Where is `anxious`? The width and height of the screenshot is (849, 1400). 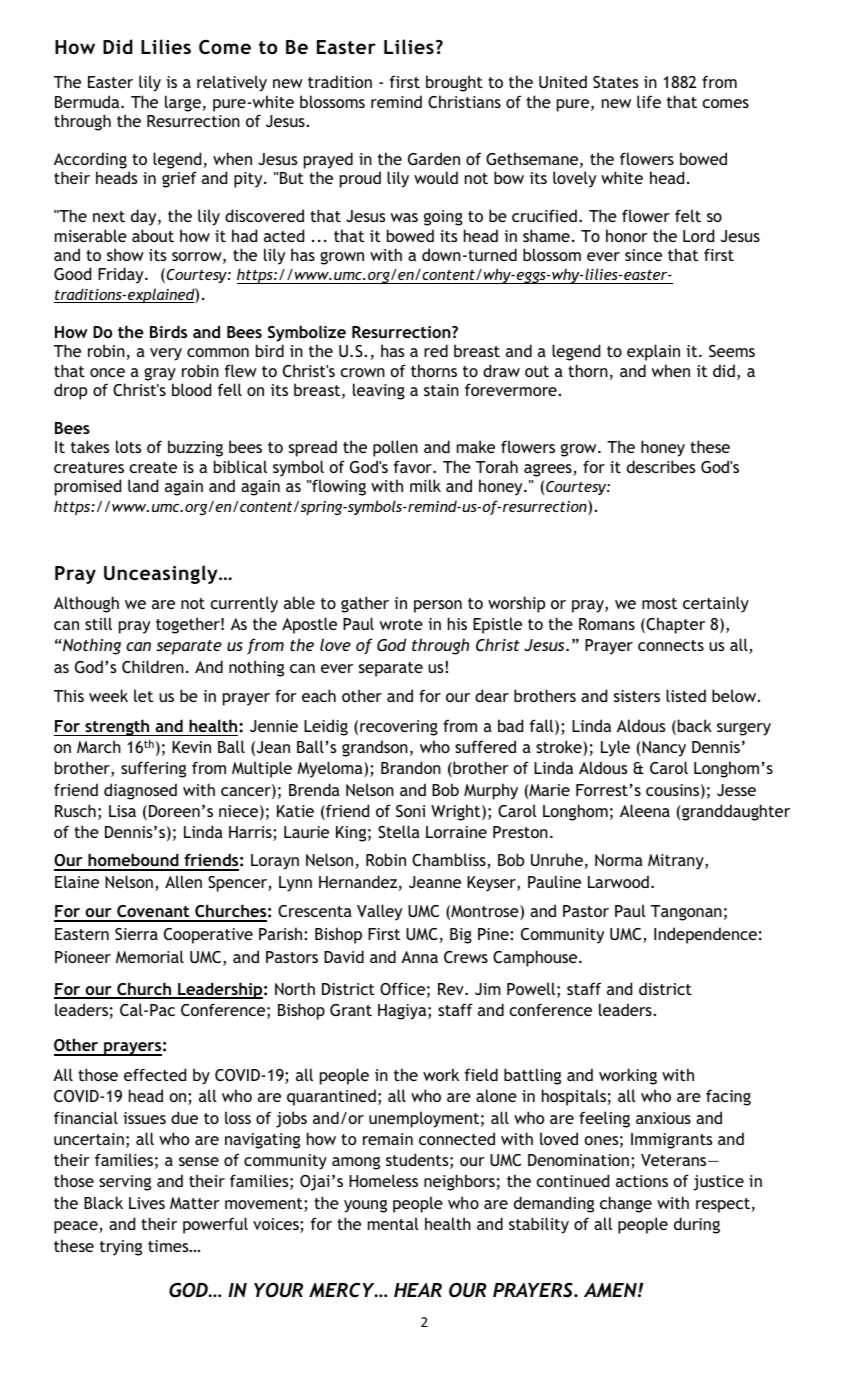
anxious is located at coordinates (663, 1118).
